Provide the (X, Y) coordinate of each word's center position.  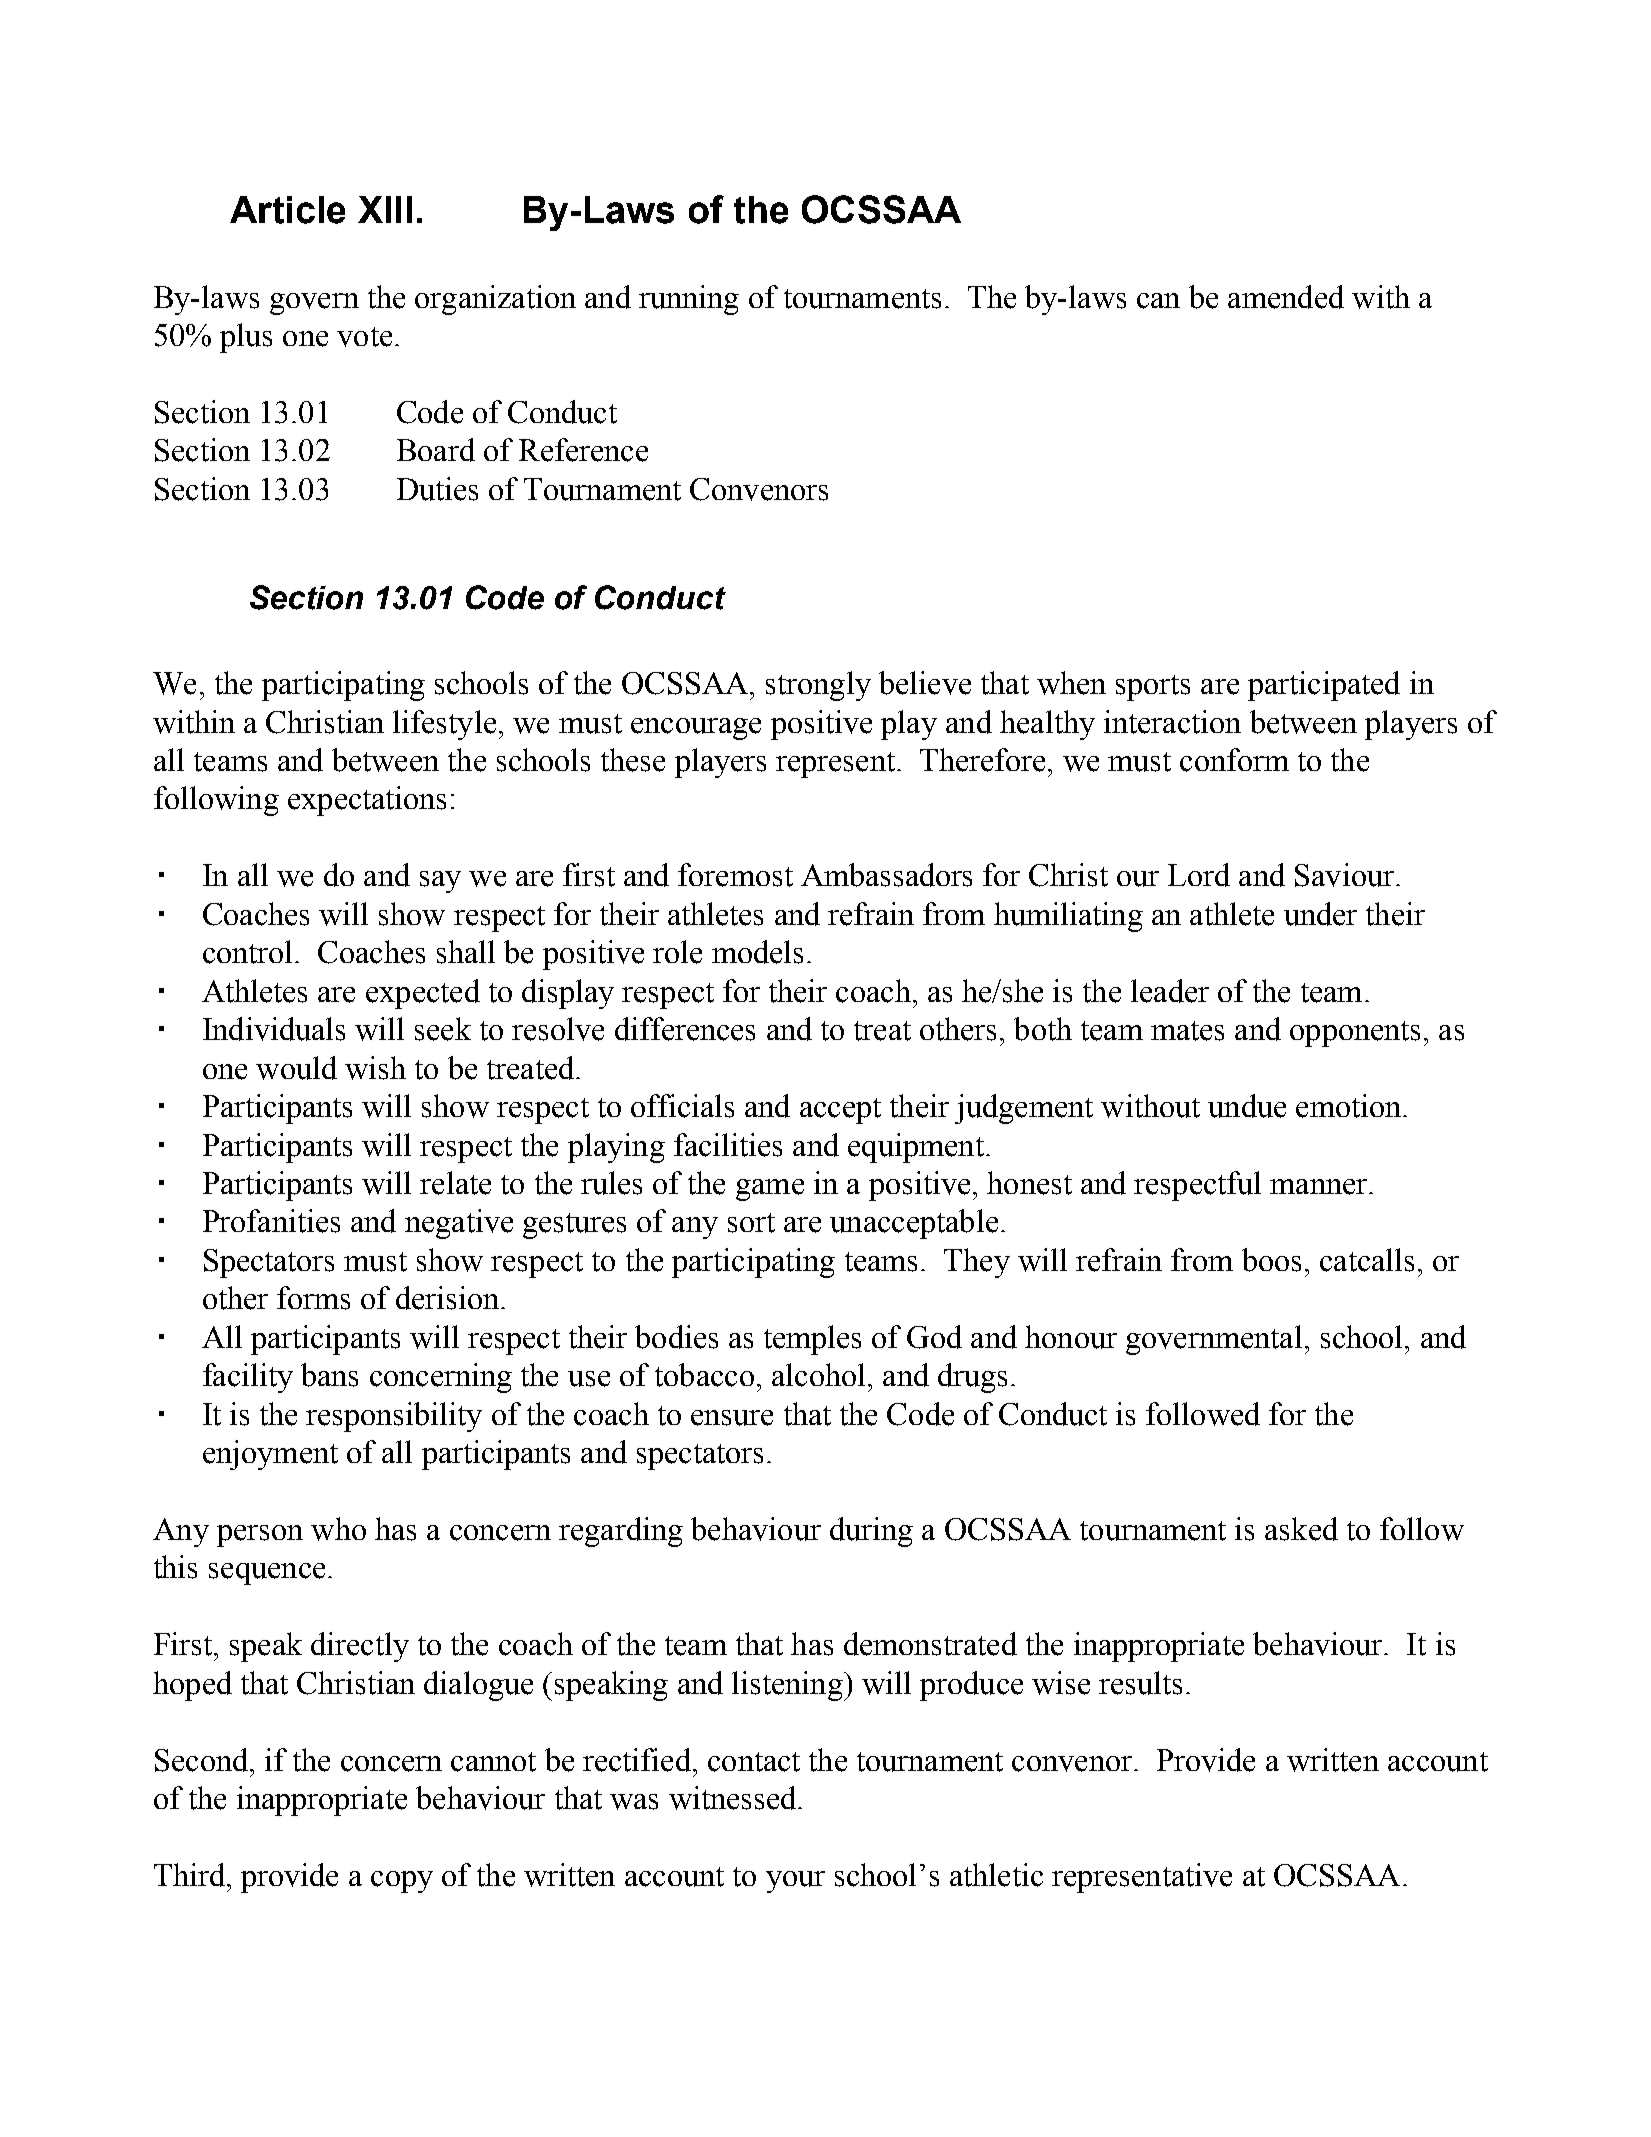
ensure (732, 1418)
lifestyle (444, 725)
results (1140, 1683)
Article (287, 210)
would (296, 1068)
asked (1301, 1529)
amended (1286, 297)
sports (1153, 688)
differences (685, 1029)
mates (1187, 1031)
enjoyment (270, 1455)
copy (402, 1882)
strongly (818, 686)
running (689, 300)
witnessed (734, 1798)
